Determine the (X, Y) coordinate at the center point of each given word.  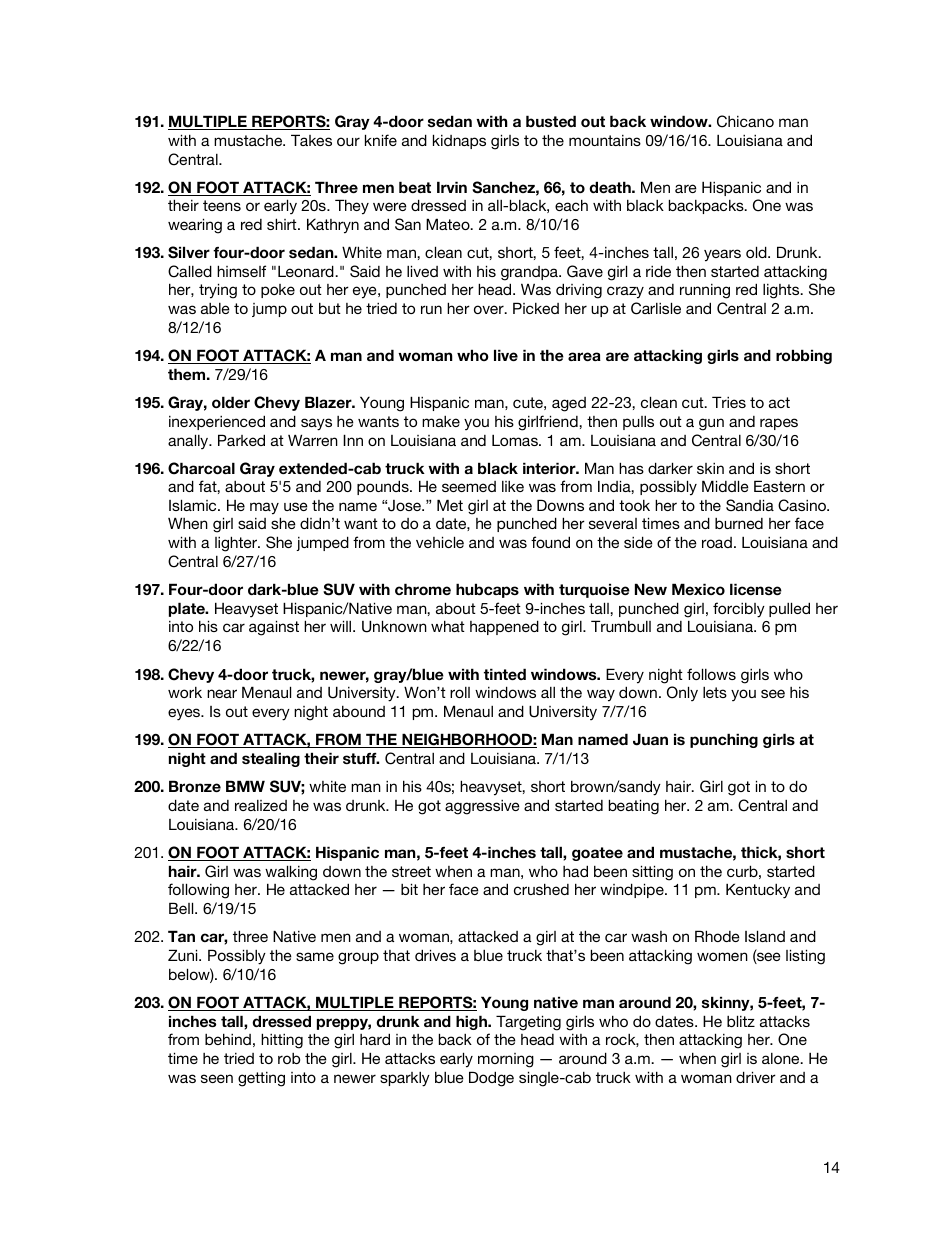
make (441, 421)
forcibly (739, 610)
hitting (282, 1041)
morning (506, 1060)
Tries (729, 402)
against (274, 628)
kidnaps (459, 141)
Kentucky (758, 891)
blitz (741, 1021)
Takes (311, 140)
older (231, 402)
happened (504, 627)
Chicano (745, 121)
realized (261, 805)
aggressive (482, 807)
